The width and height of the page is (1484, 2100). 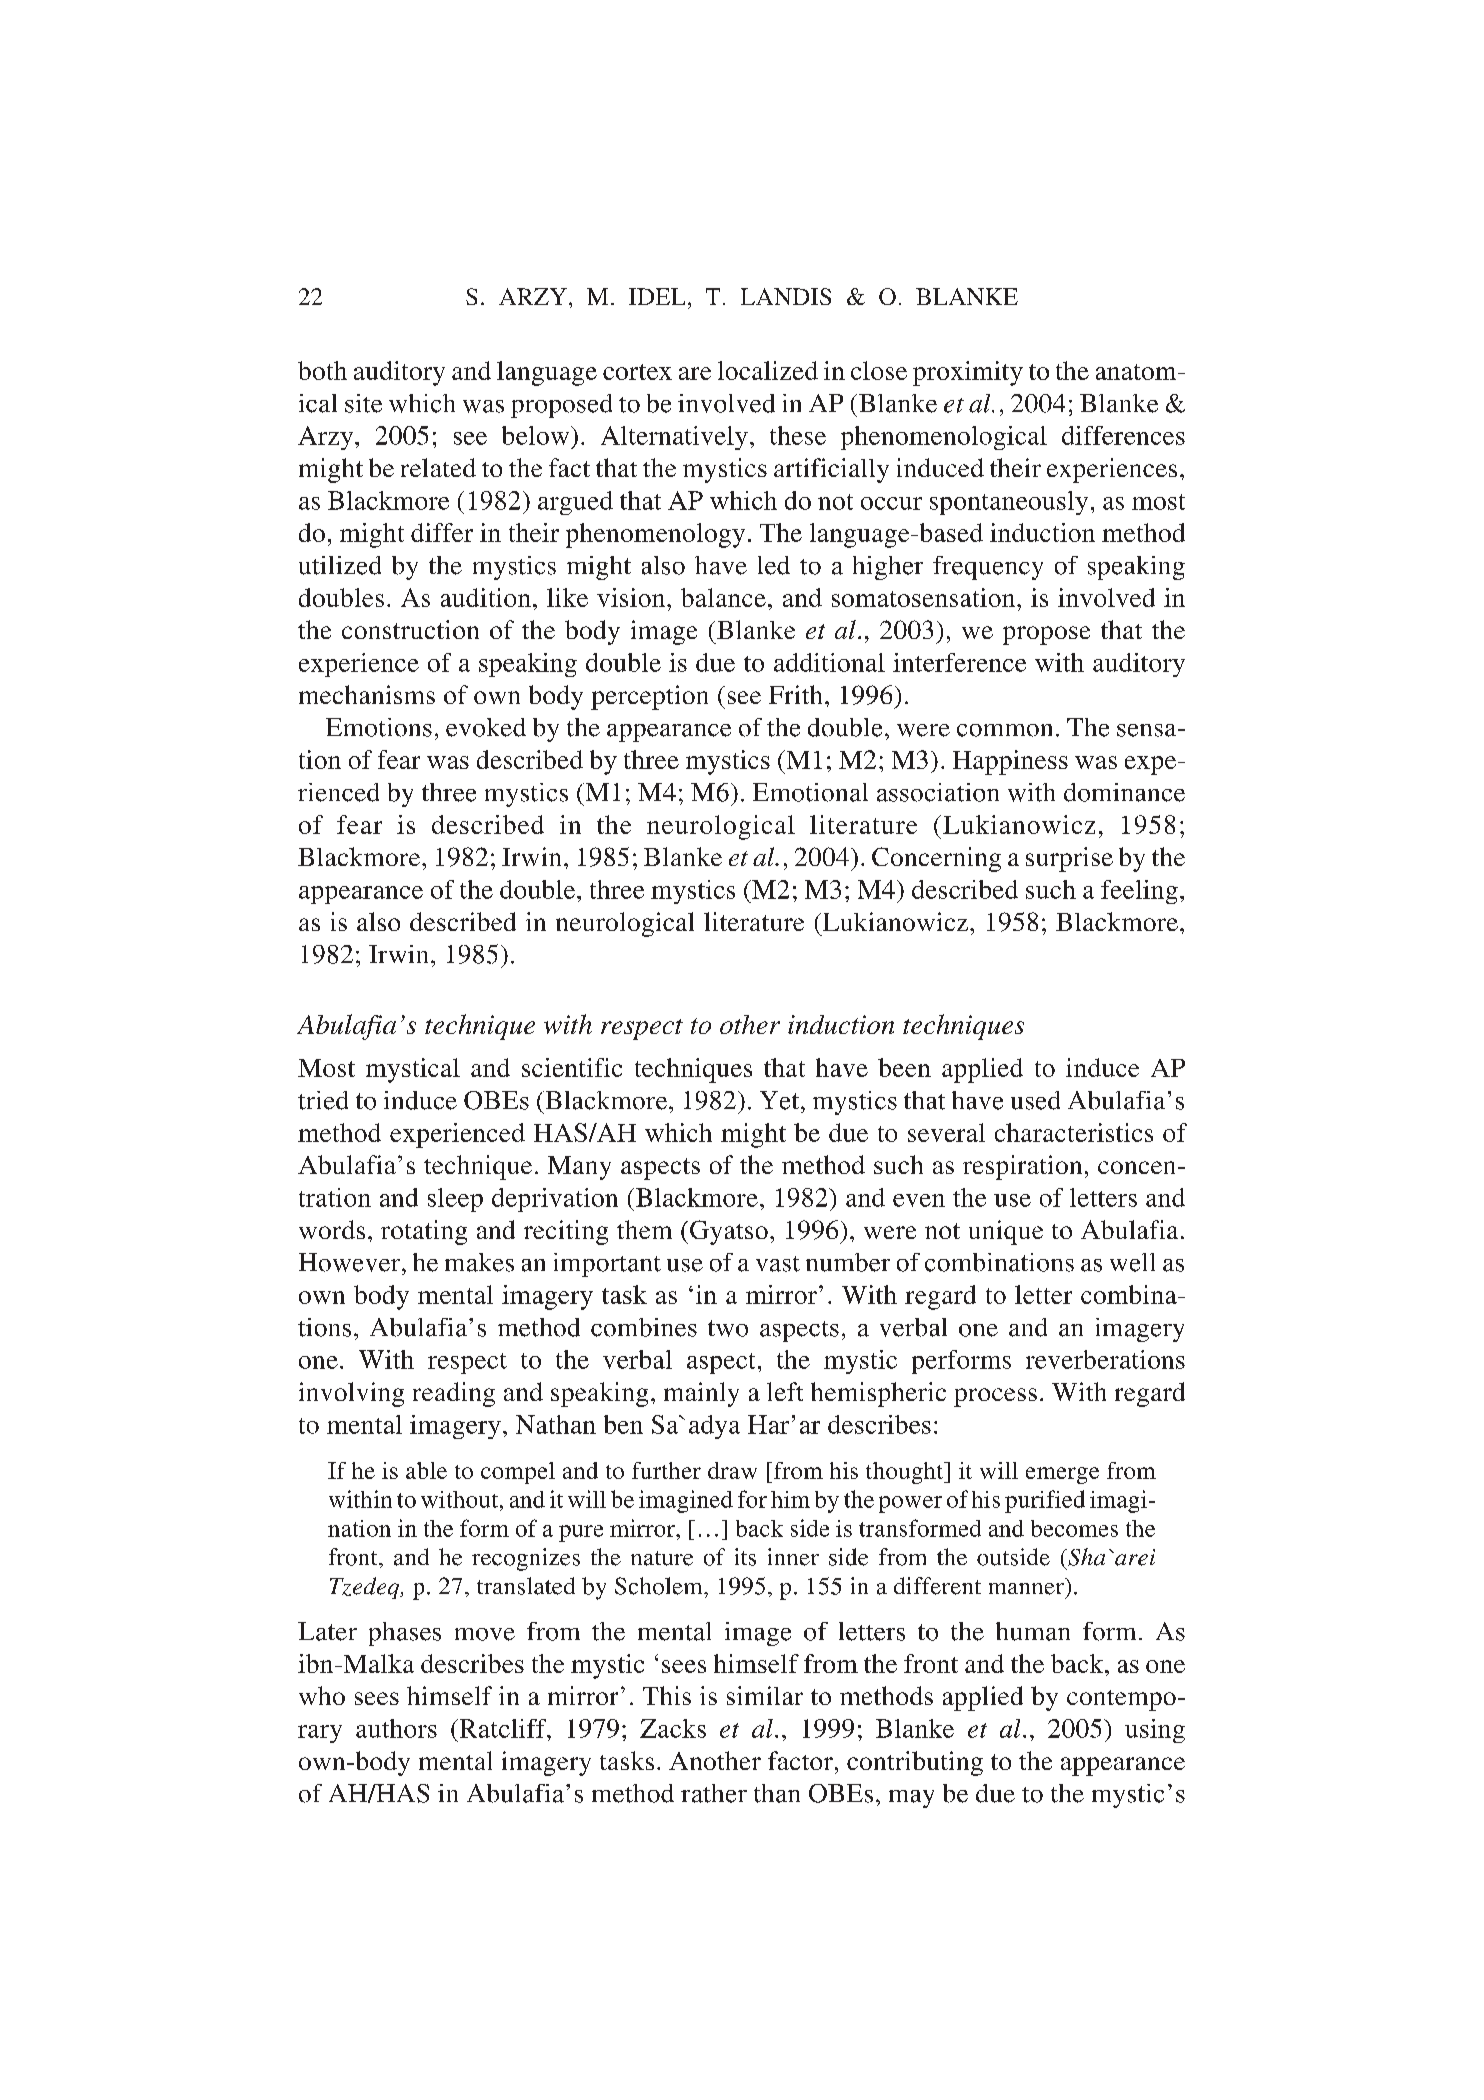 What do you see at coordinates (322, 1695) in the page?
I see `who` at bounding box center [322, 1695].
